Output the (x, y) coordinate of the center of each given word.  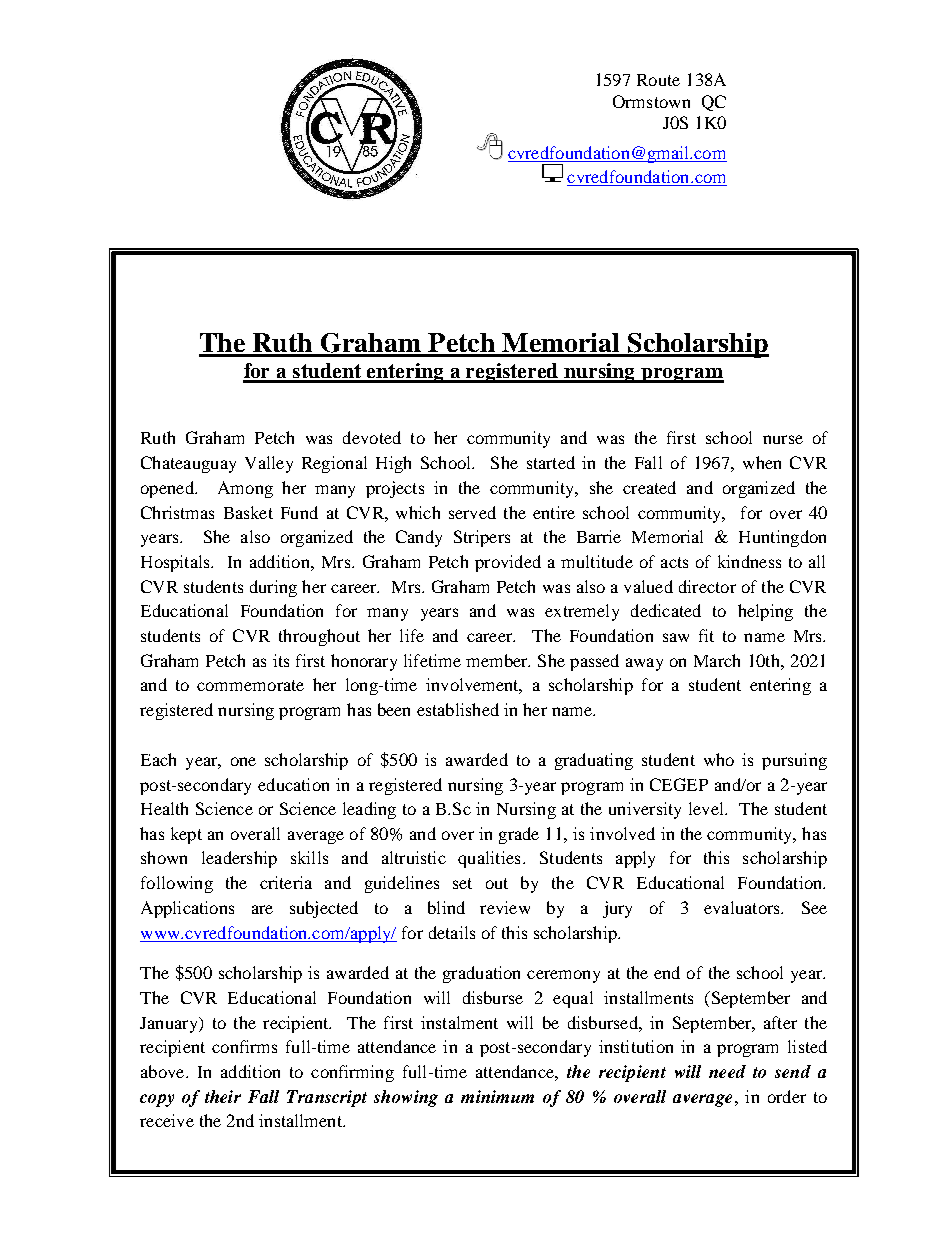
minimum (497, 1096)
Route (658, 80)
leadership (239, 859)
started (551, 462)
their (223, 1096)
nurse (783, 439)
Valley (269, 464)
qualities (489, 859)
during (273, 588)
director (707, 586)
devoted (372, 437)
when (762, 462)
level (707, 808)
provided (508, 563)
